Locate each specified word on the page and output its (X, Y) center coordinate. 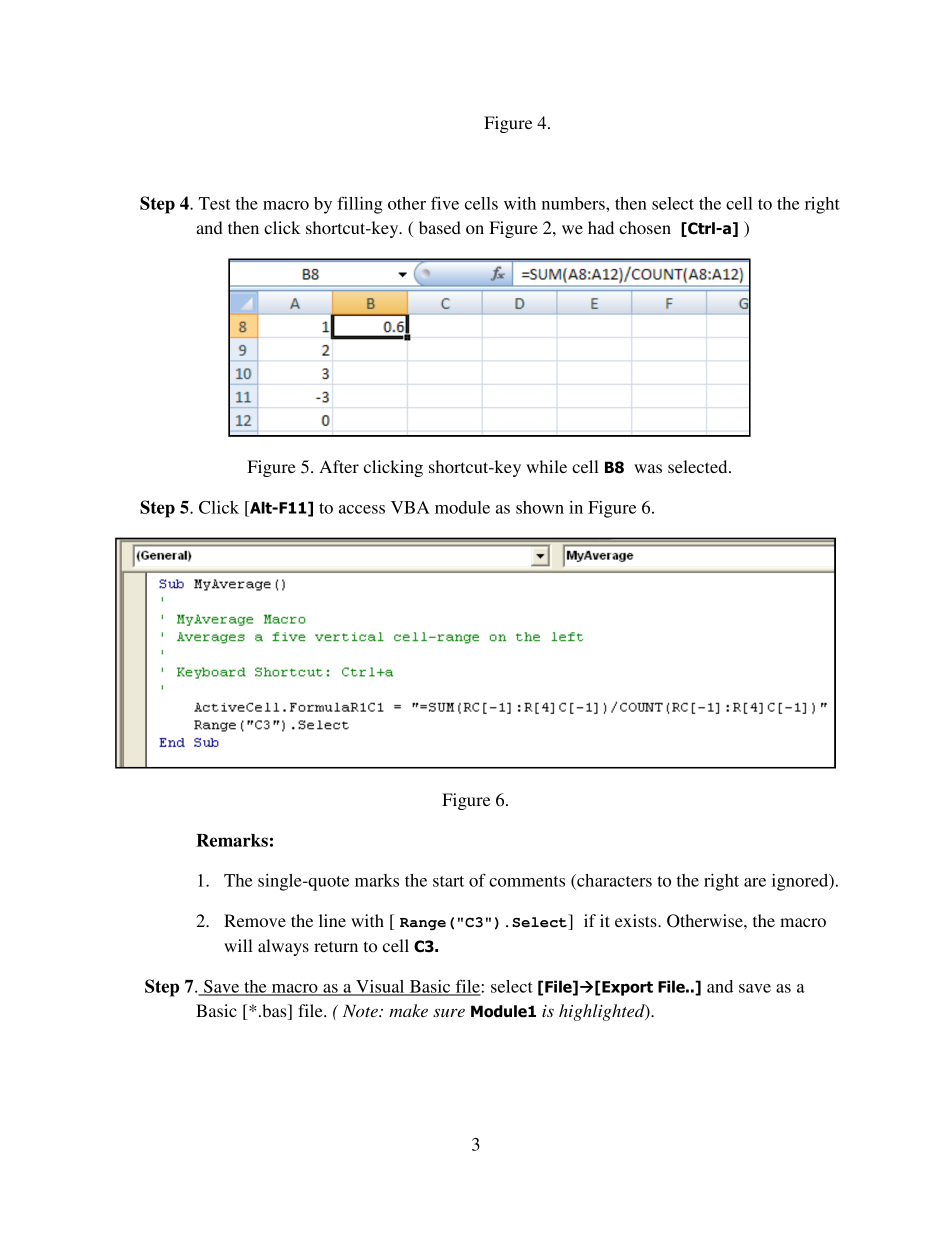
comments (527, 881)
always (283, 947)
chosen (645, 227)
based (440, 227)
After (339, 466)
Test (215, 203)
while (546, 466)
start (448, 881)
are (755, 882)
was (648, 468)
